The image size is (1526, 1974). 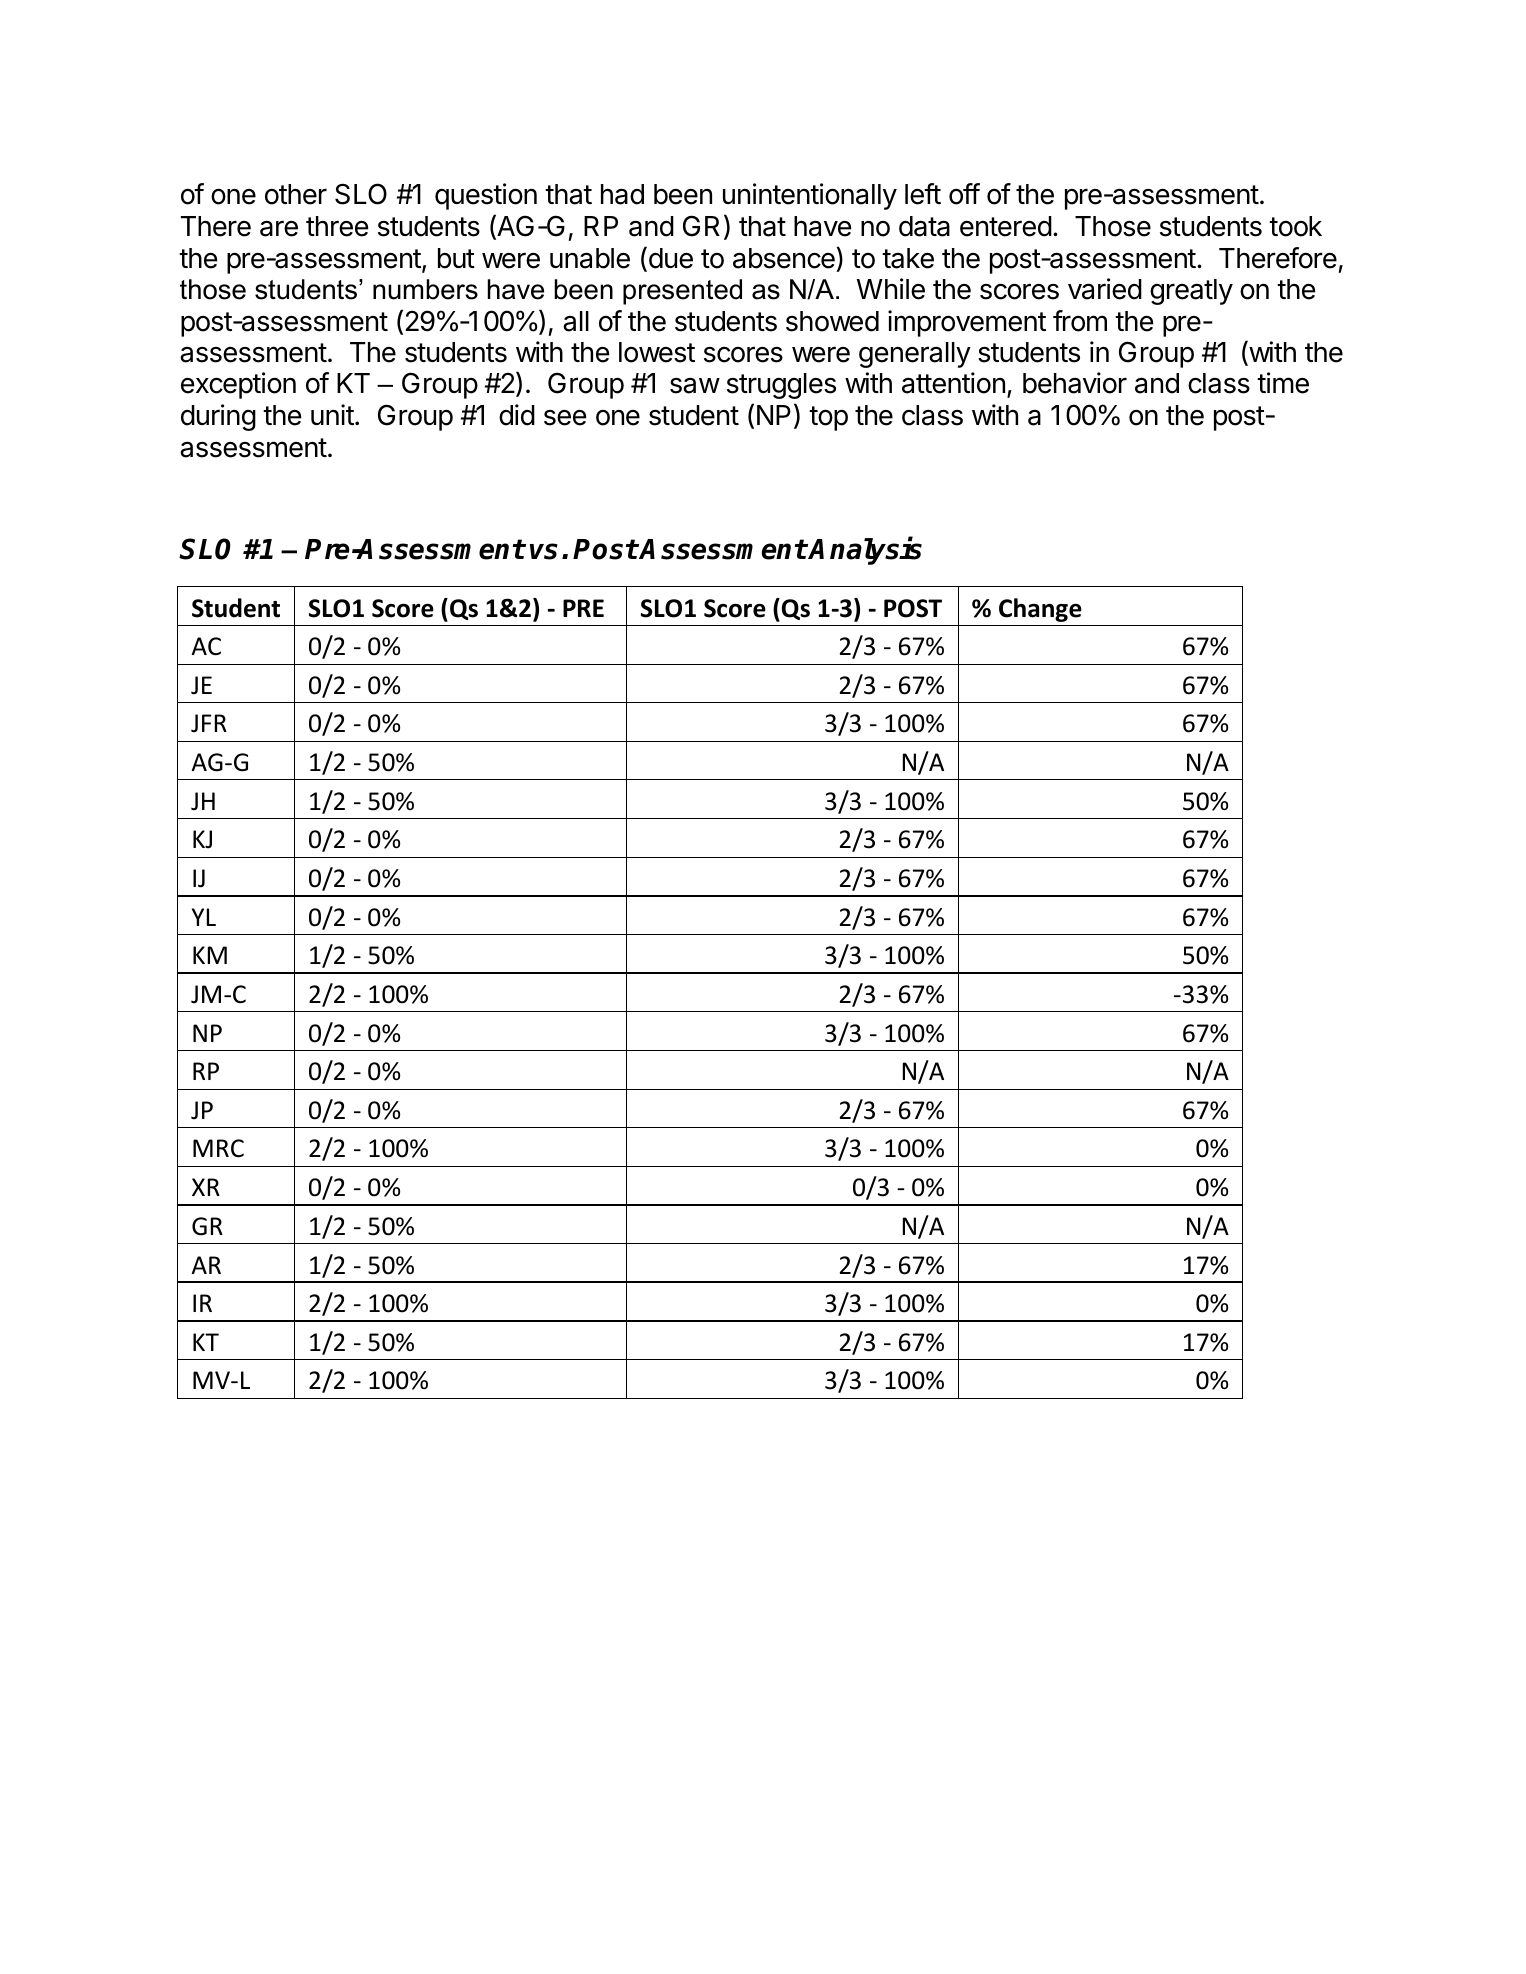 What do you see at coordinates (1040, 610) in the document?
I see `Change` at bounding box center [1040, 610].
